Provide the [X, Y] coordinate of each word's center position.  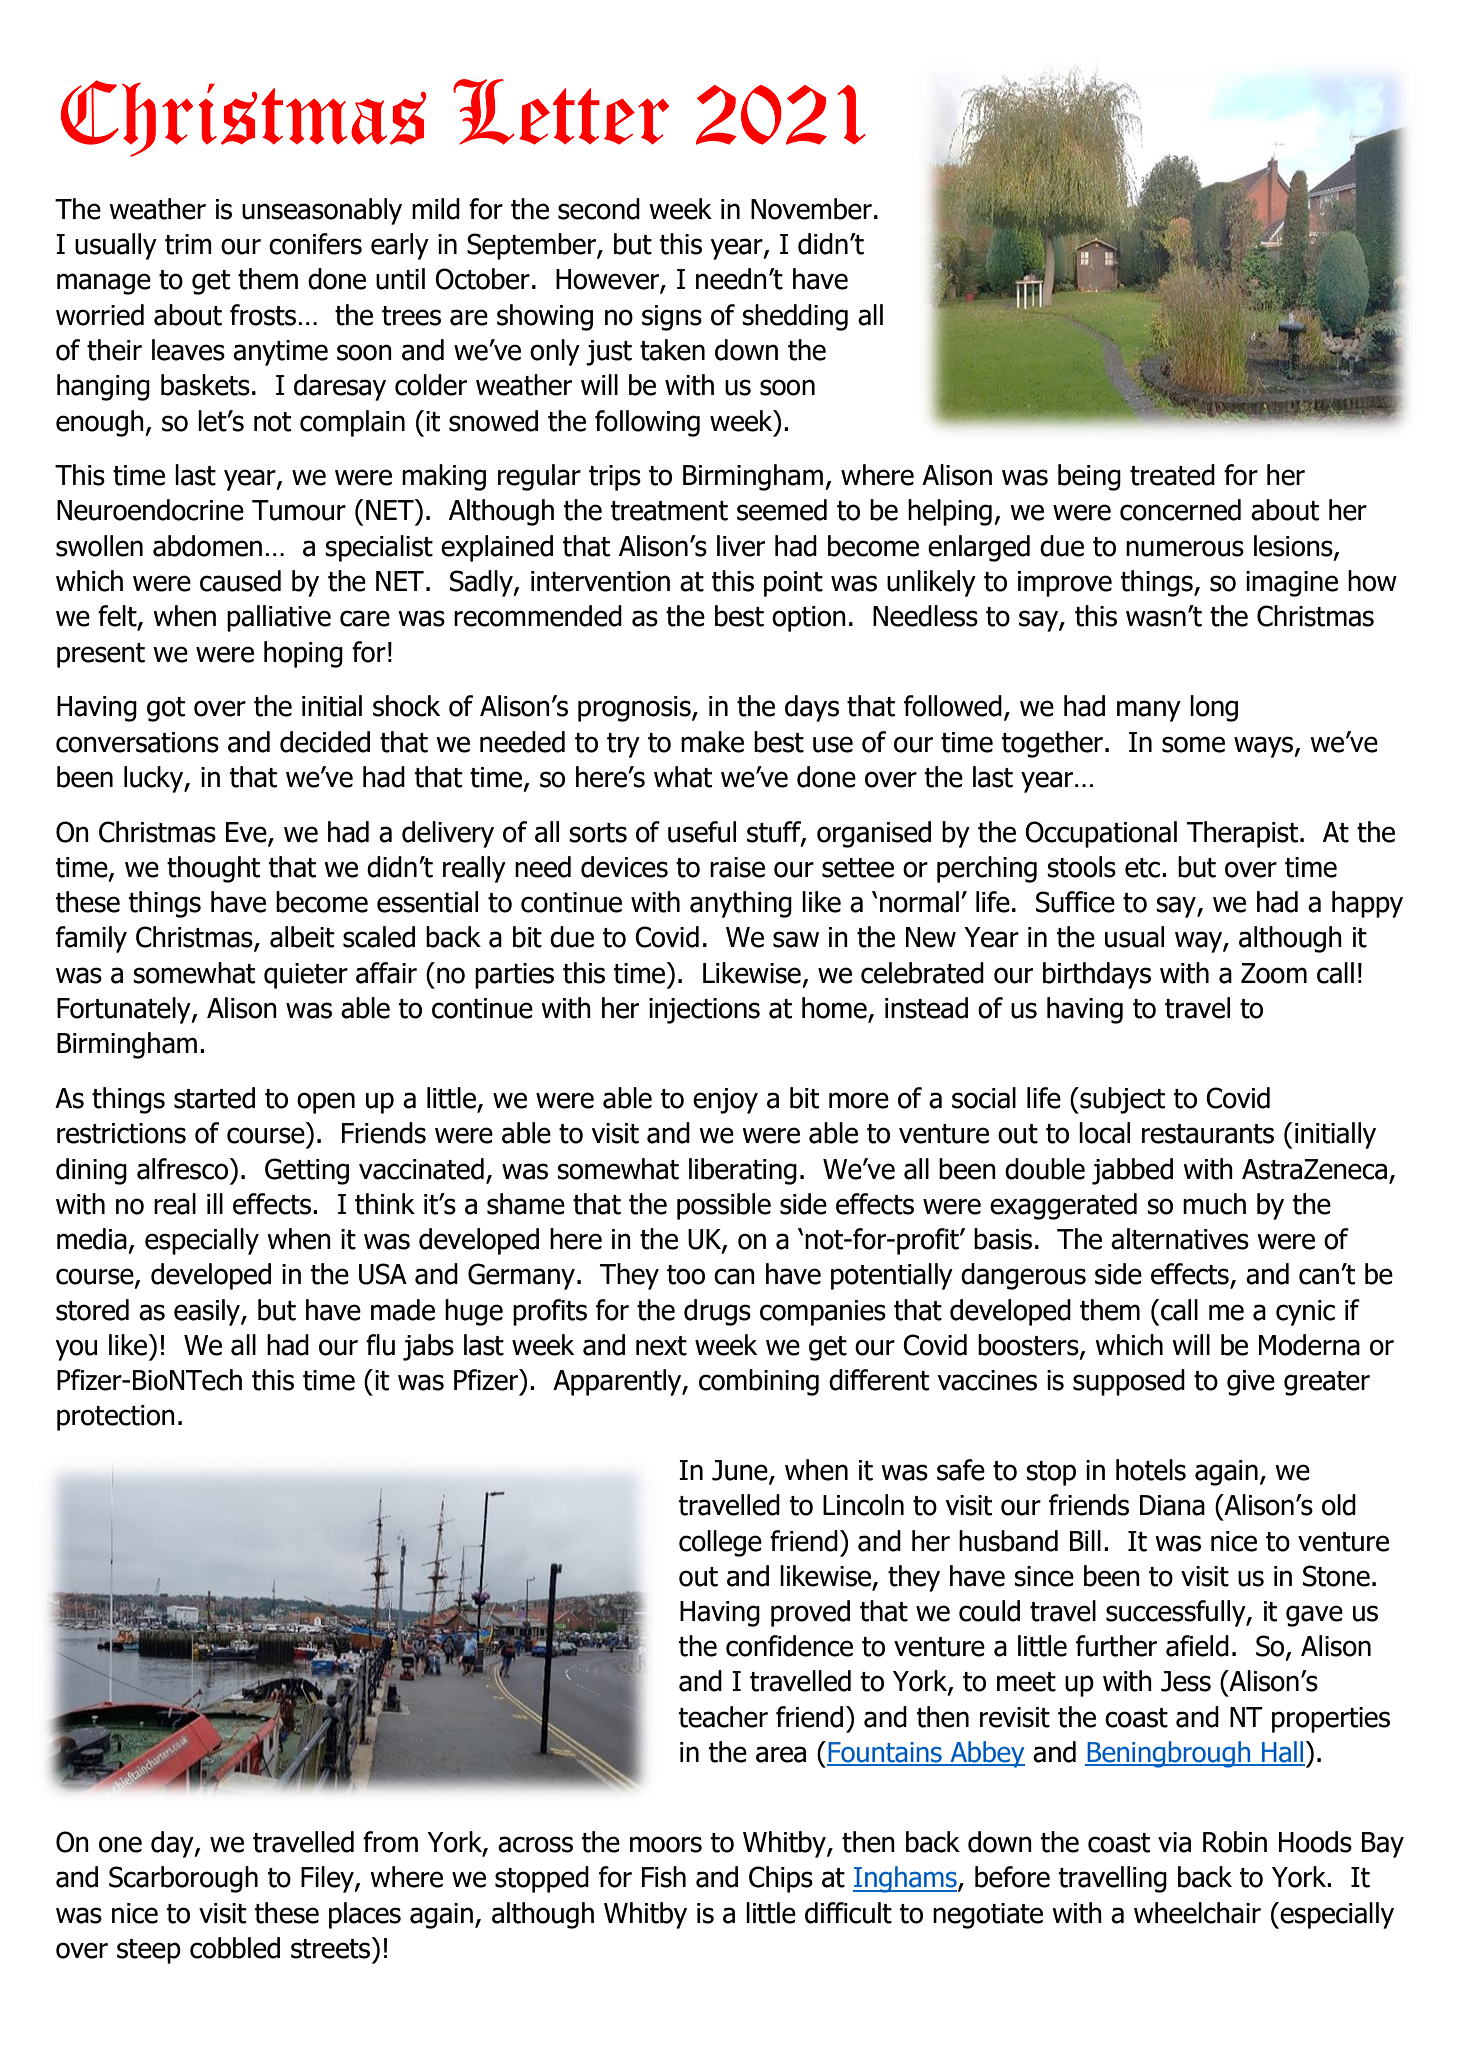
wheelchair [1197, 1913]
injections [704, 1011]
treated [1172, 475]
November [811, 209]
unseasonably [322, 211]
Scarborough [183, 1879]
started [214, 1098]
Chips [781, 1879]
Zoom [1274, 973]
